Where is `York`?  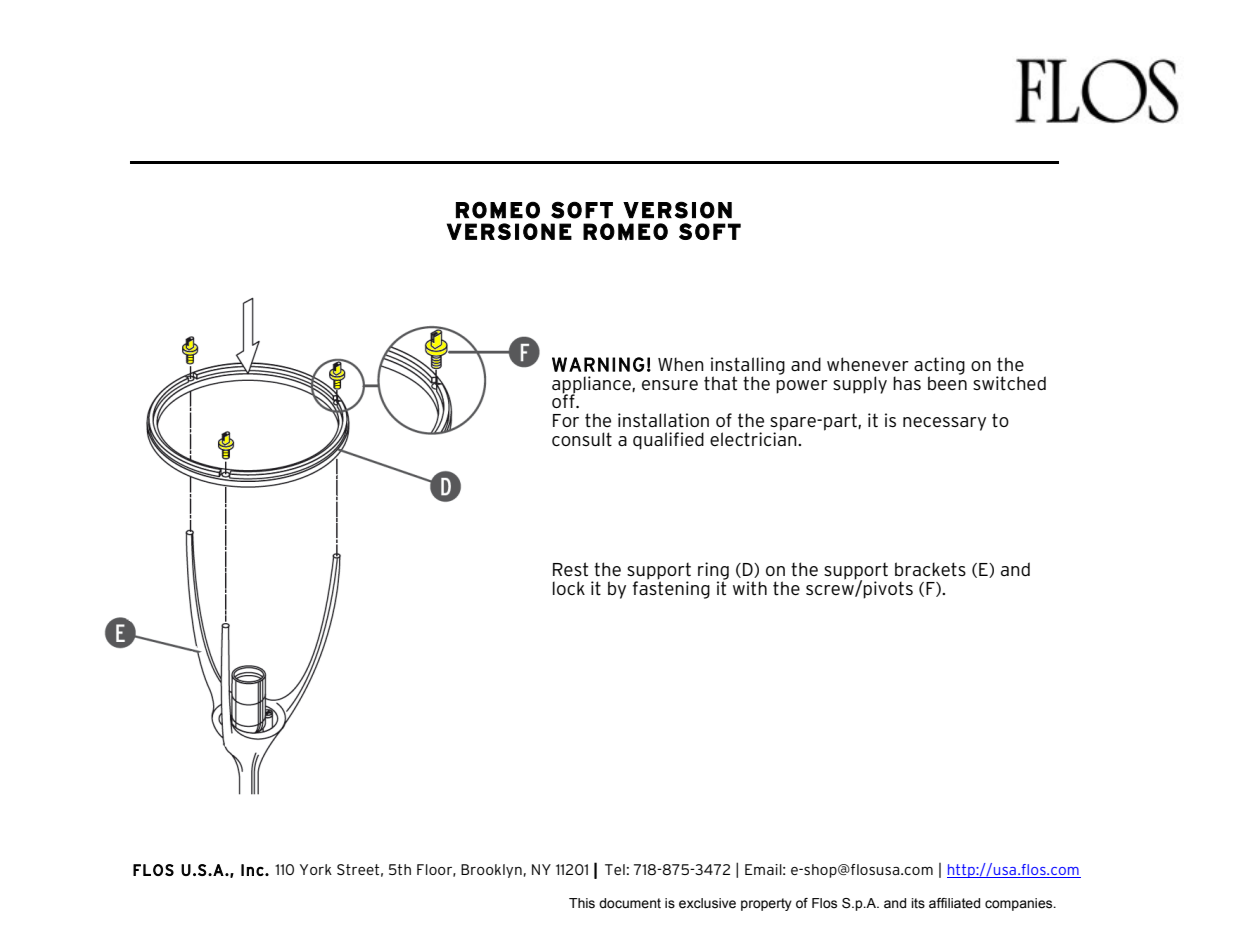 York is located at coordinates (316, 869).
